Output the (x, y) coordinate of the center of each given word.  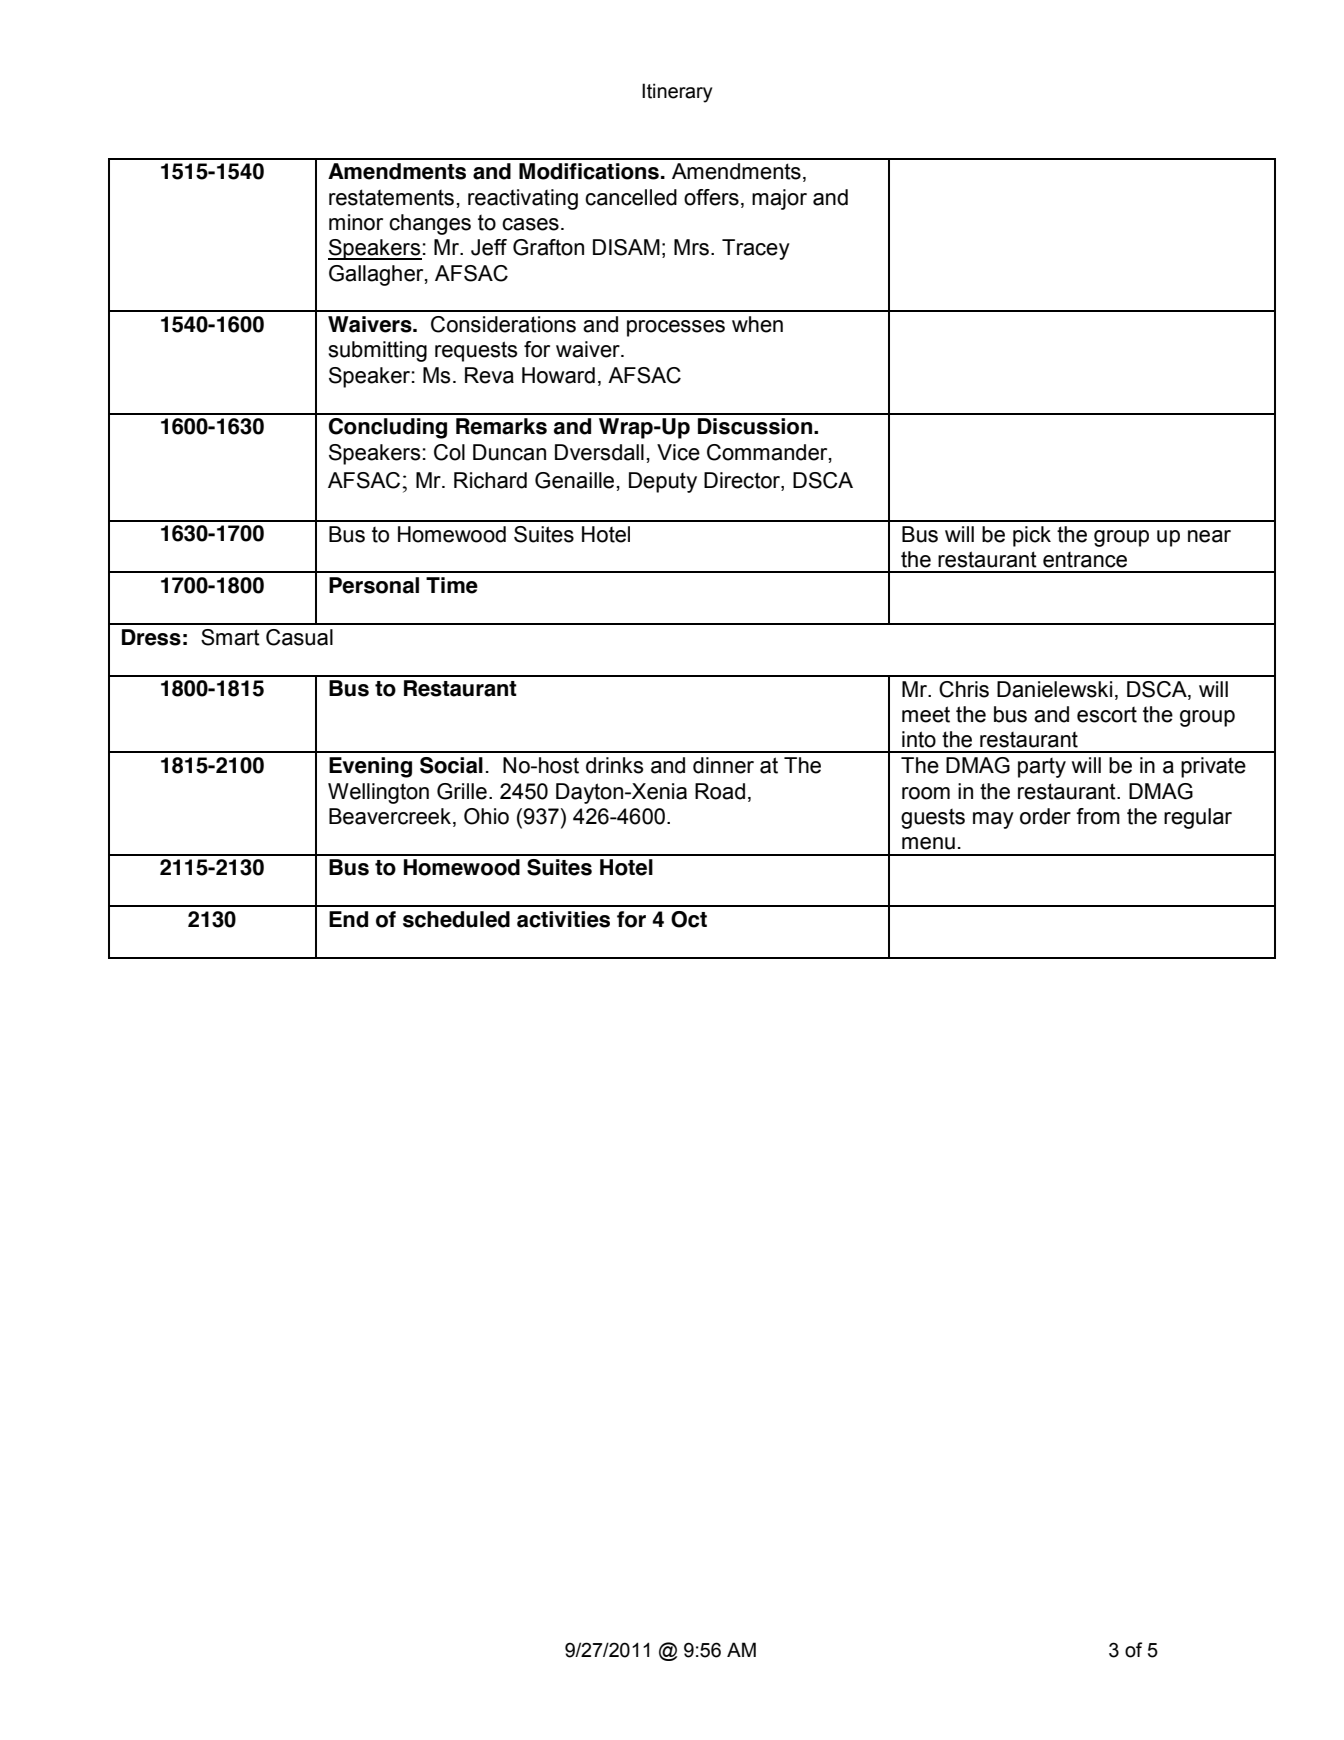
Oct (689, 919)
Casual (299, 637)
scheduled (456, 919)
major (779, 199)
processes (676, 328)
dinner (723, 765)
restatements (391, 197)
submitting (377, 351)
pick (1032, 536)
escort (1107, 715)
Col (449, 452)
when (757, 324)
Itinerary (677, 93)
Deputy (663, 482)
